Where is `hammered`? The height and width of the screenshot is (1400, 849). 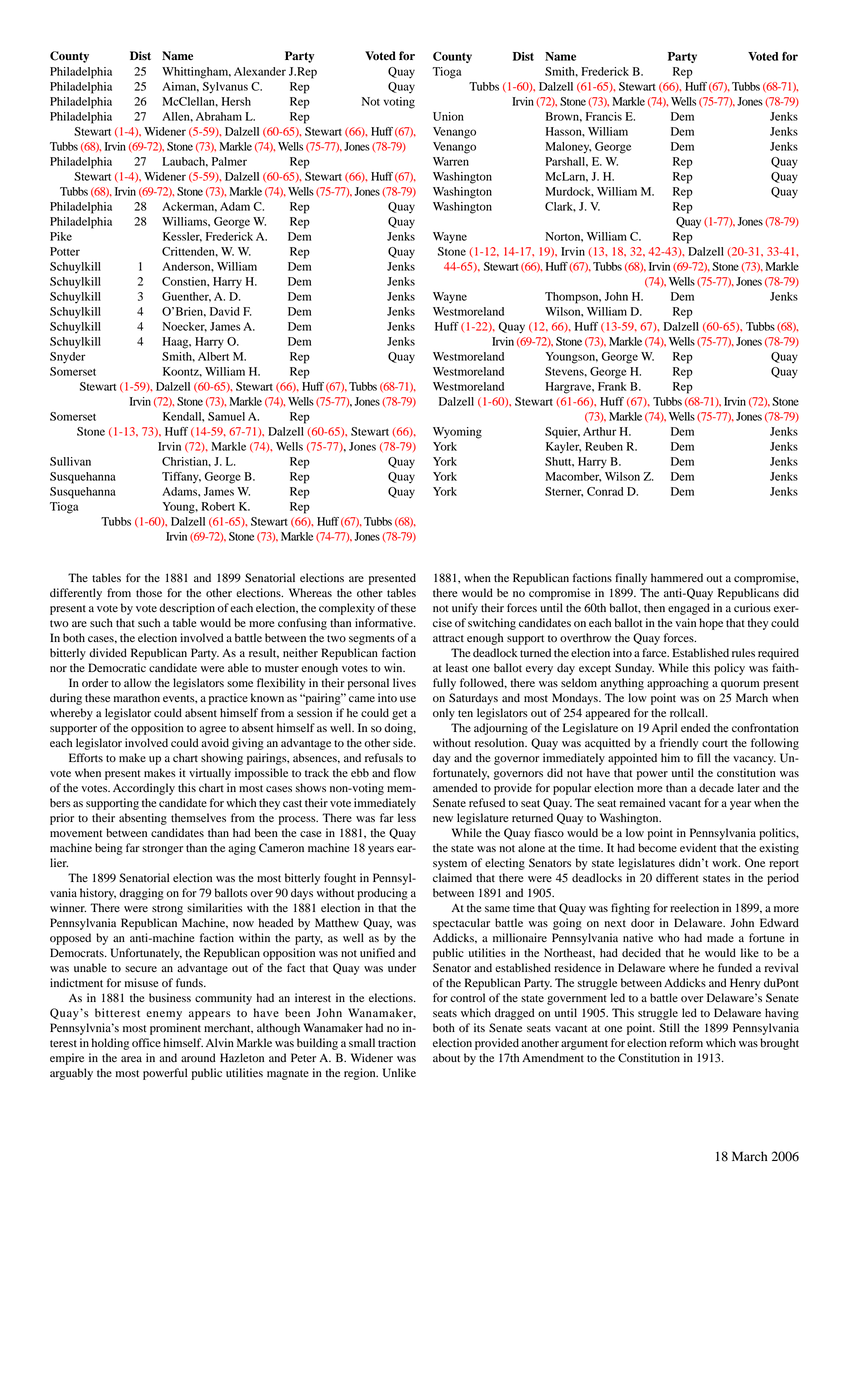
hammered is located at coordinates (677, 577).
